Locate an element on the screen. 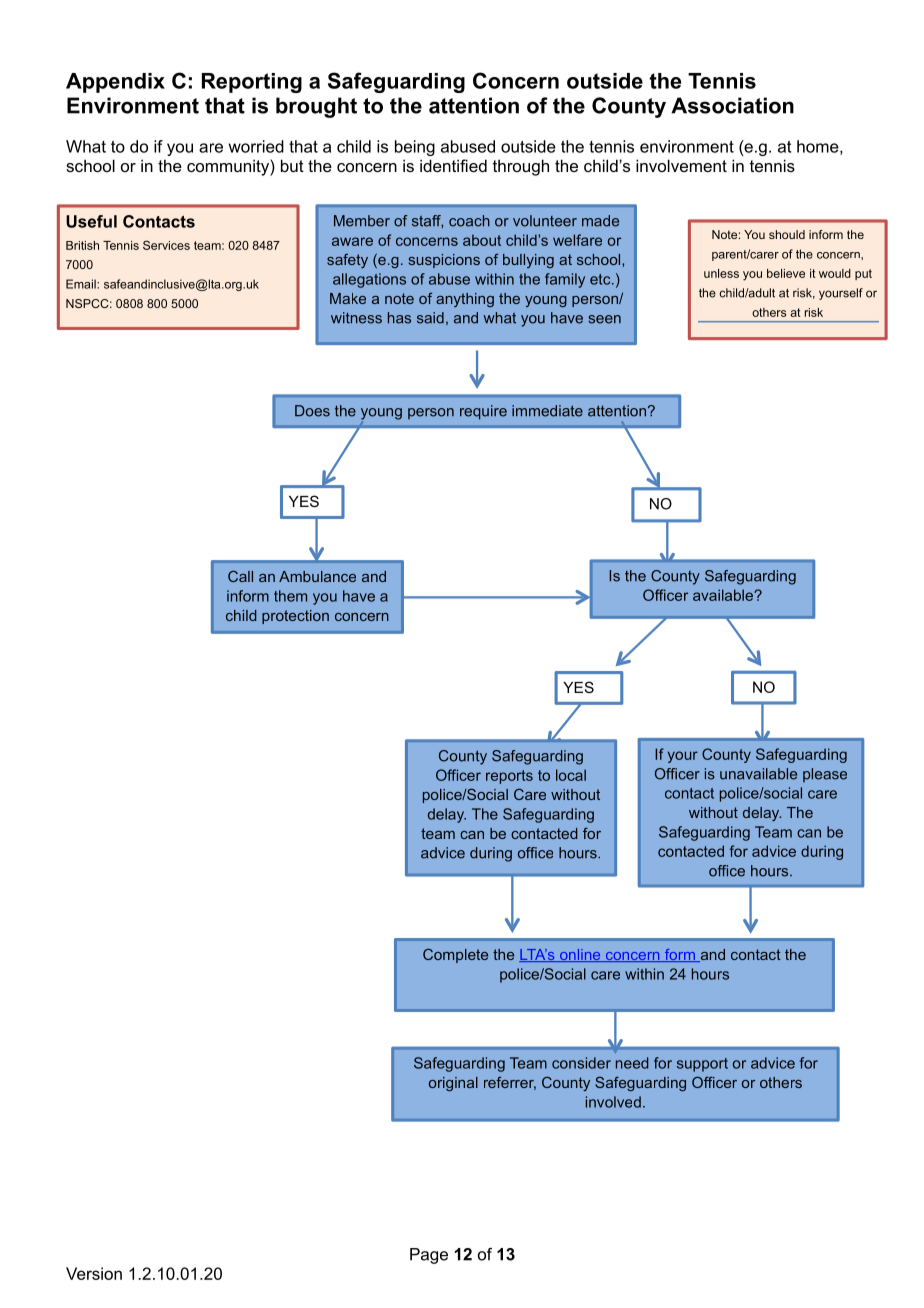  original is located at coordinates (453, 1084).
